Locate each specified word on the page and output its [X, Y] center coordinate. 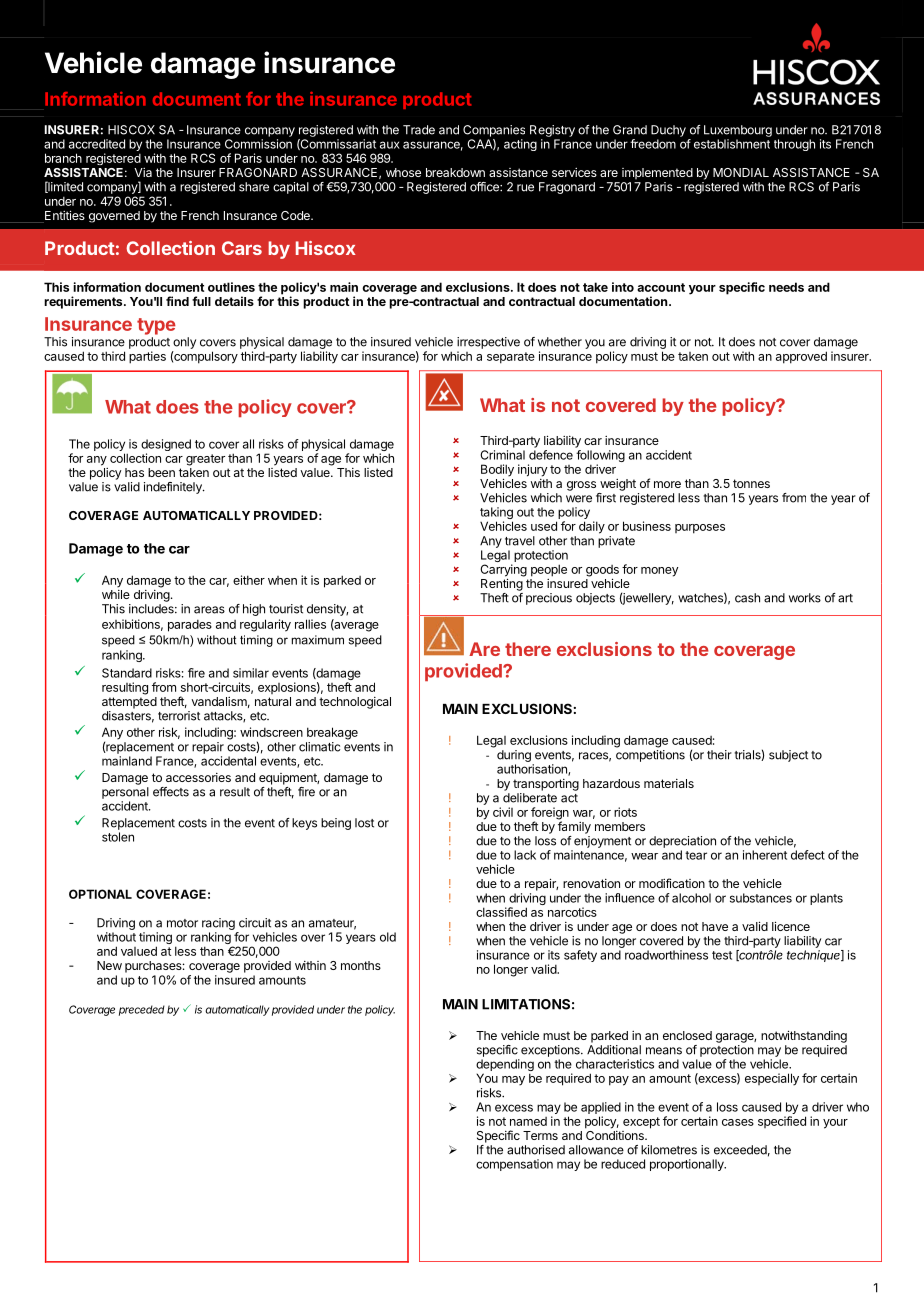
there [528, 649]
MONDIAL [741, 172]
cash [747, 598]
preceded [142, 1010]
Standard [127, 673]
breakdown [455, 172]
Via [143, 172]
